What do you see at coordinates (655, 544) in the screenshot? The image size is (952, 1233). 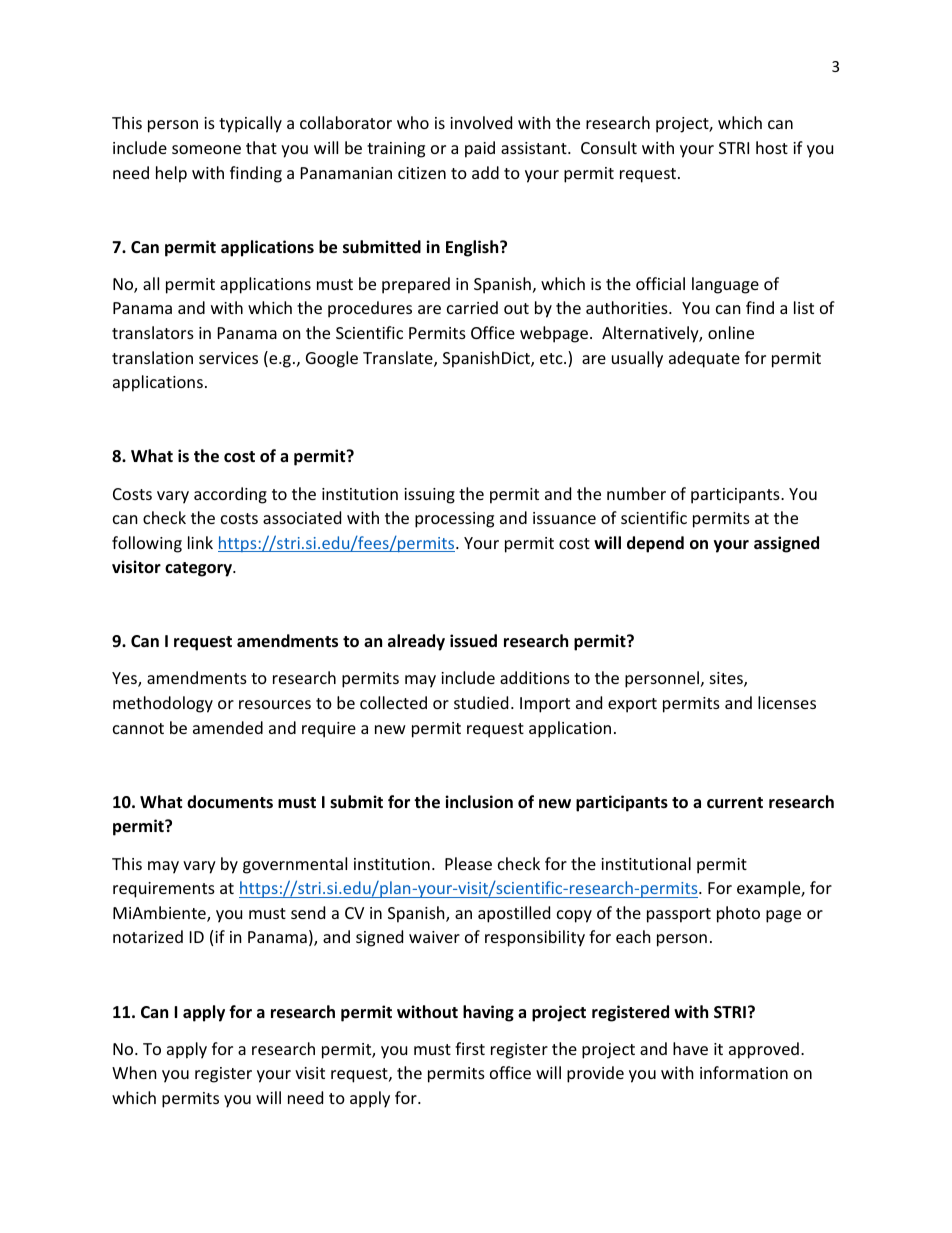 I see `depend` at bounding box center [655, 544].
